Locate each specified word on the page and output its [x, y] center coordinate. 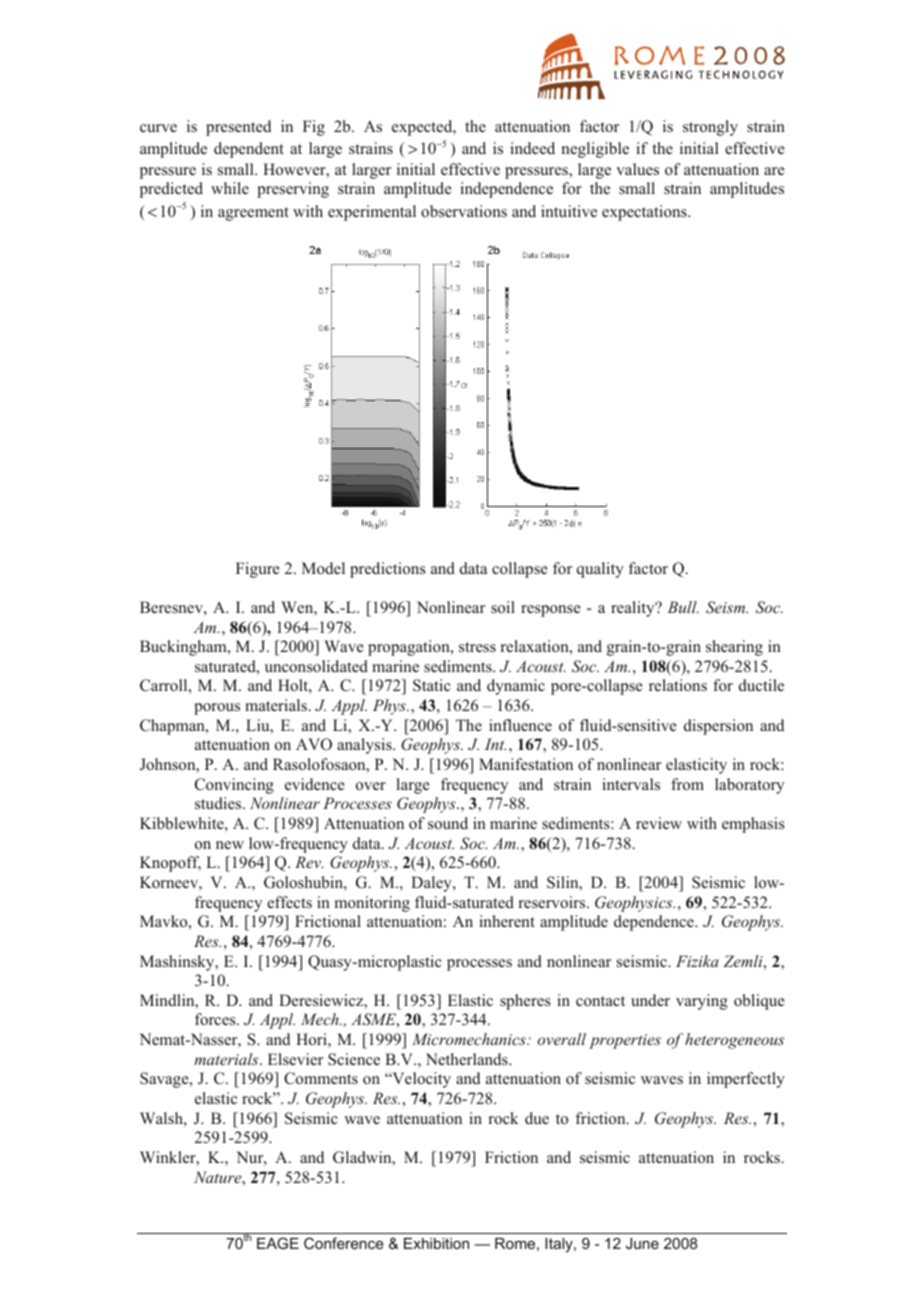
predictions [387, 570]
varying [702, 1002]
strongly [710, 128]
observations [464, 211]
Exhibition [436, 1243]
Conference [344, 1243]
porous [217, 709]
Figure [258, 570]
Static [432, 685]
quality [600, 570]
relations [678, 685]
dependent [249, 150]
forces [216, 1019]
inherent [507, 921]
